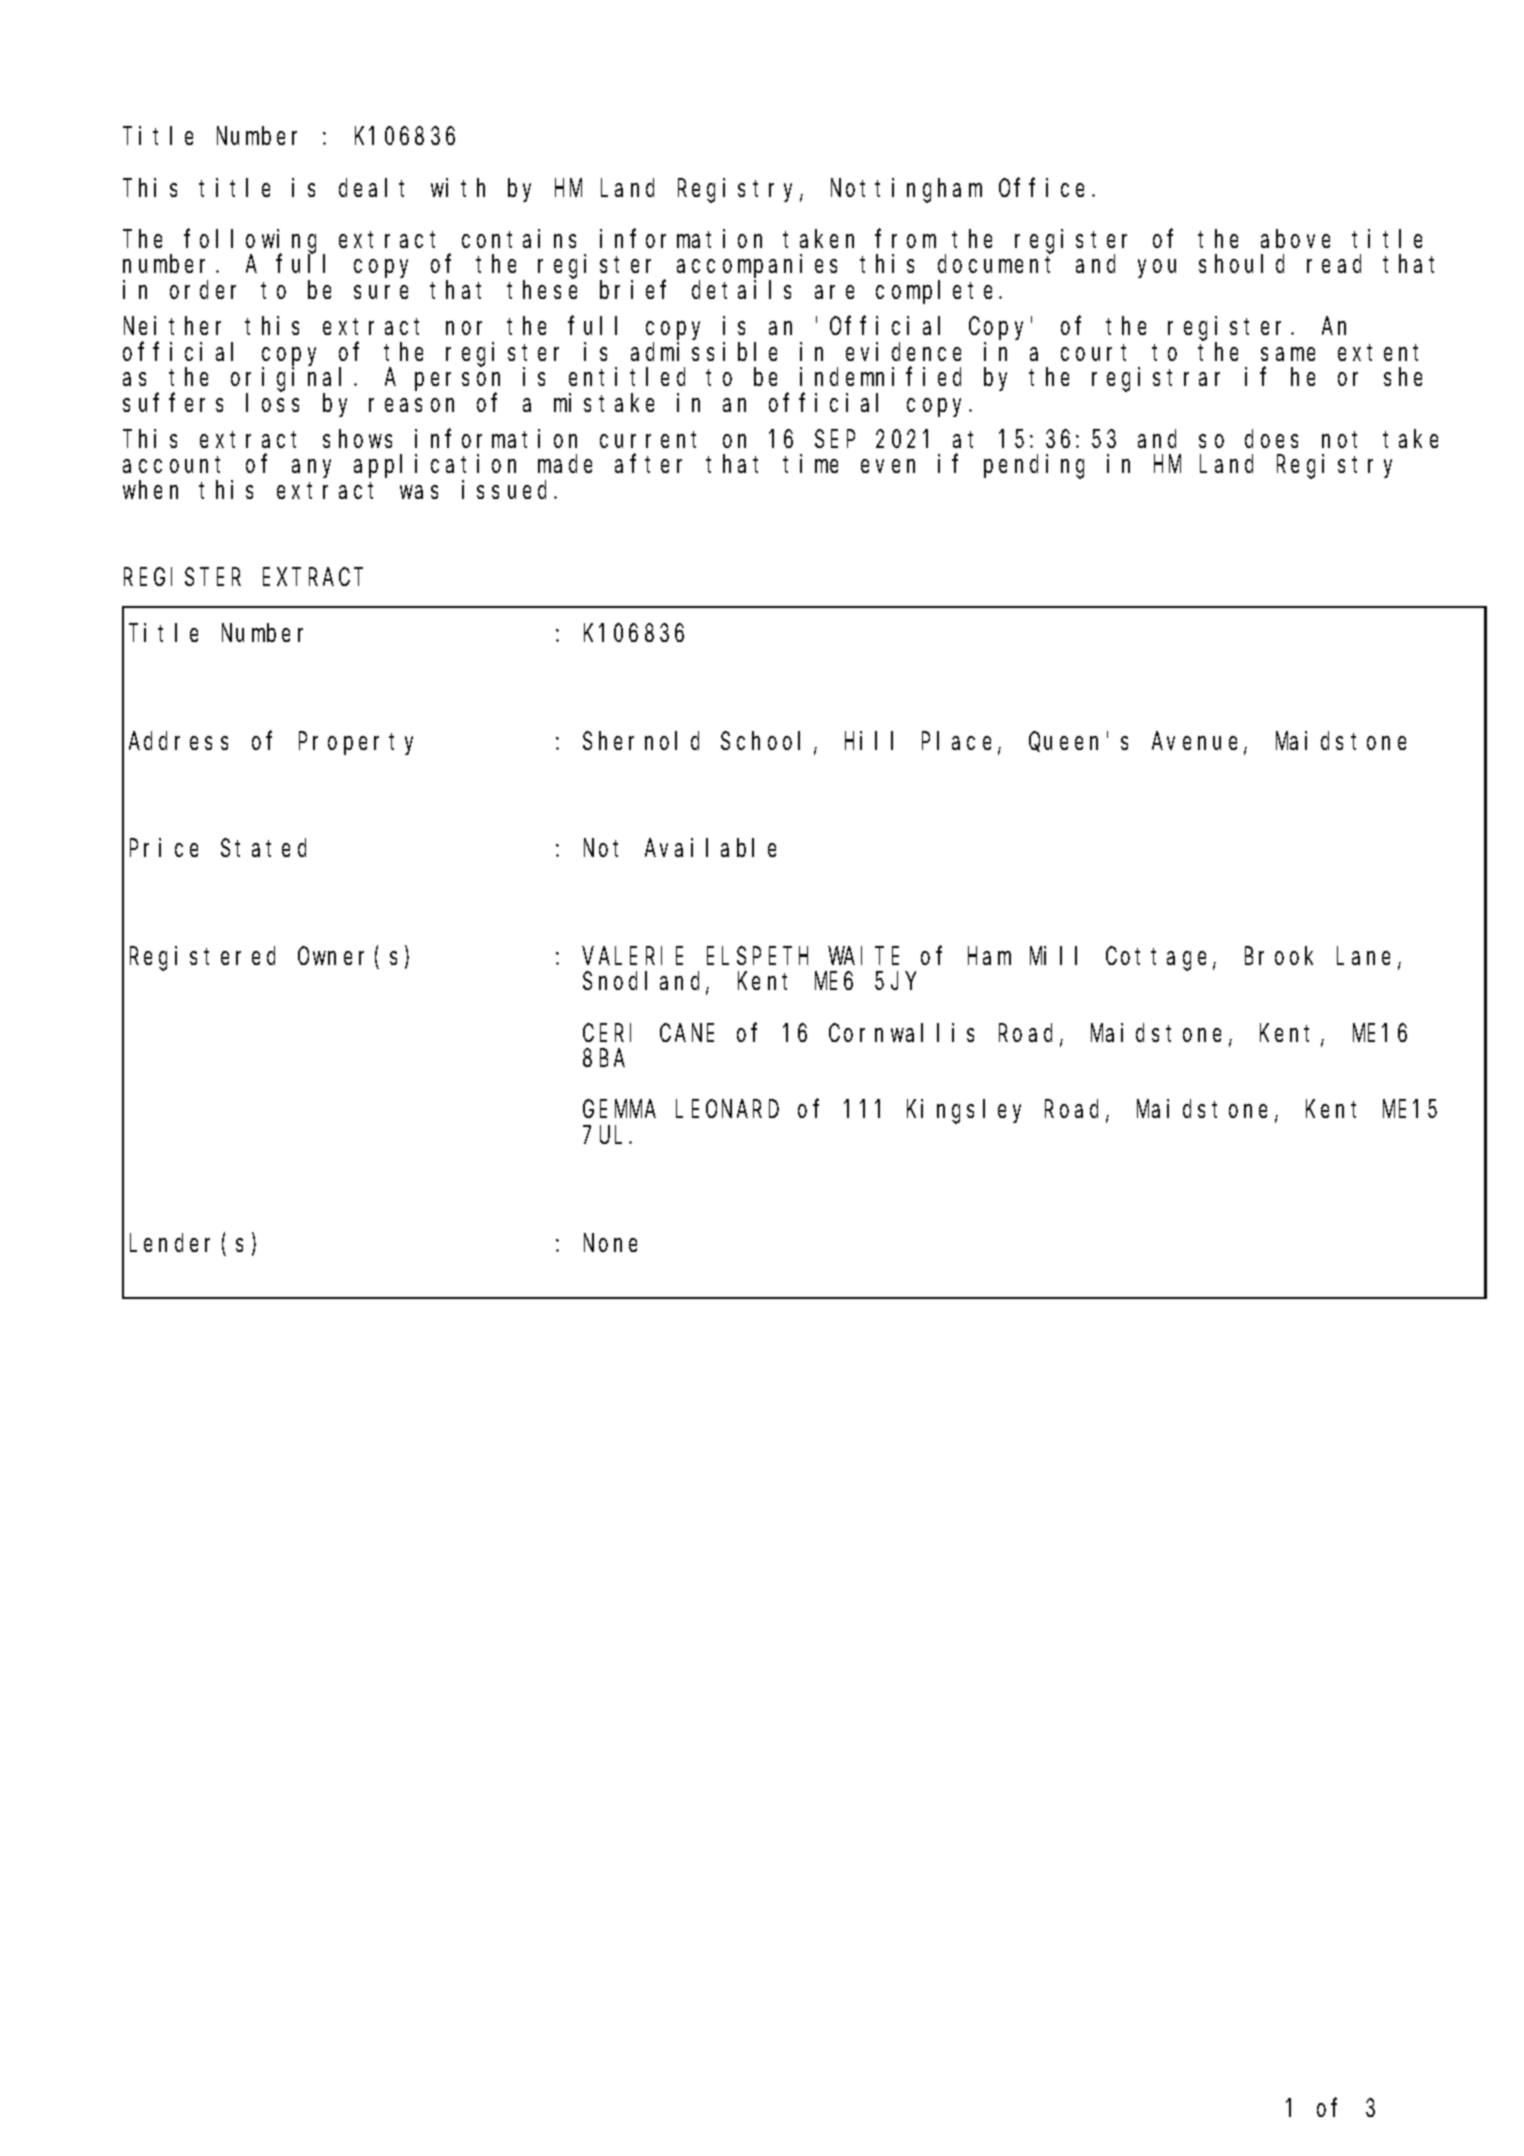 The height and width of the page is (2156, 1524). What do you see at coordinates (610, 1243) in the page?
I see `None` at bounding box center [610, 1243].
